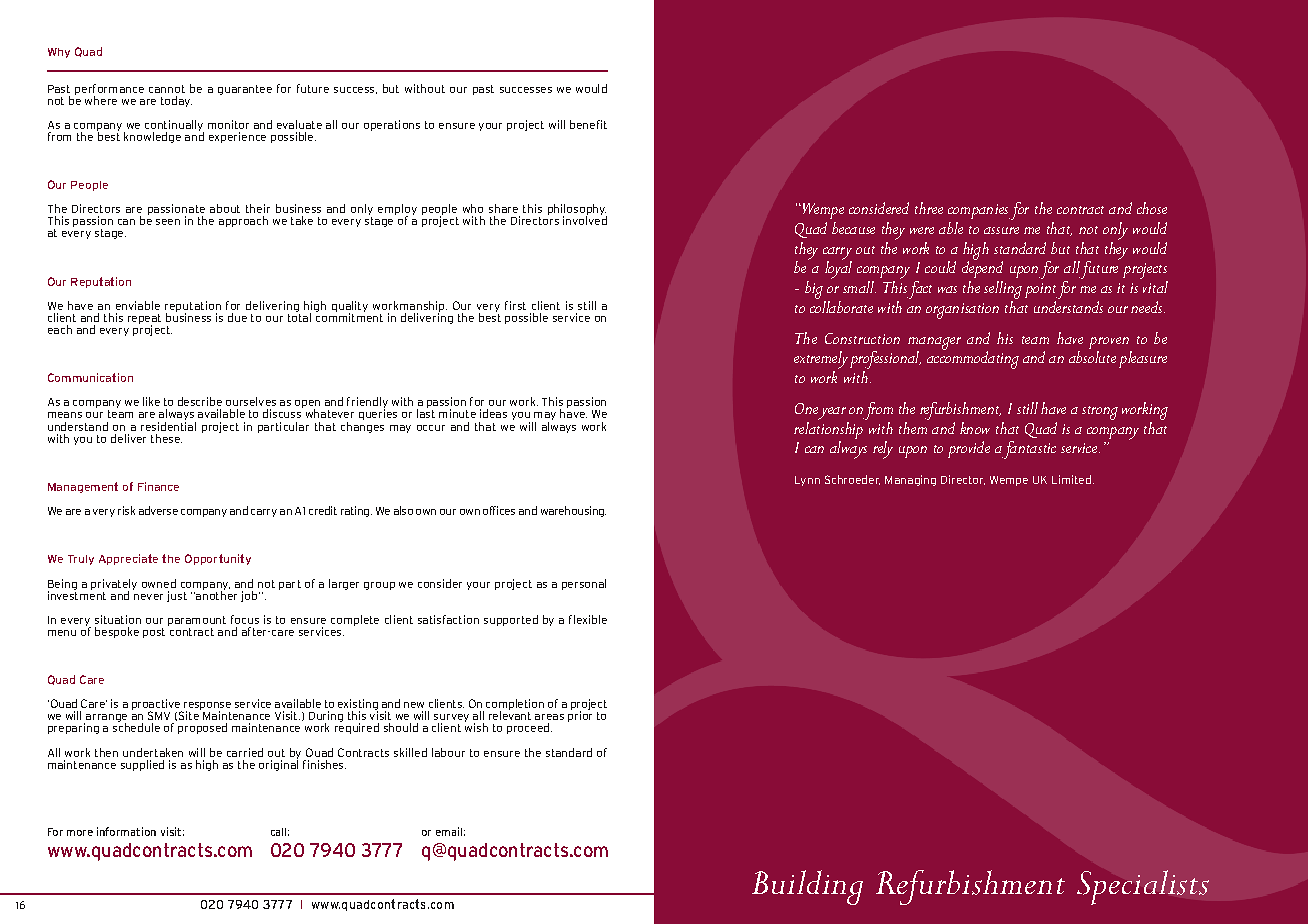 Image resolution: width=1308 pixels, height=924 pixels. Describe the element at coordinates (588, 124) in the page. I see `benefit` at that location.
